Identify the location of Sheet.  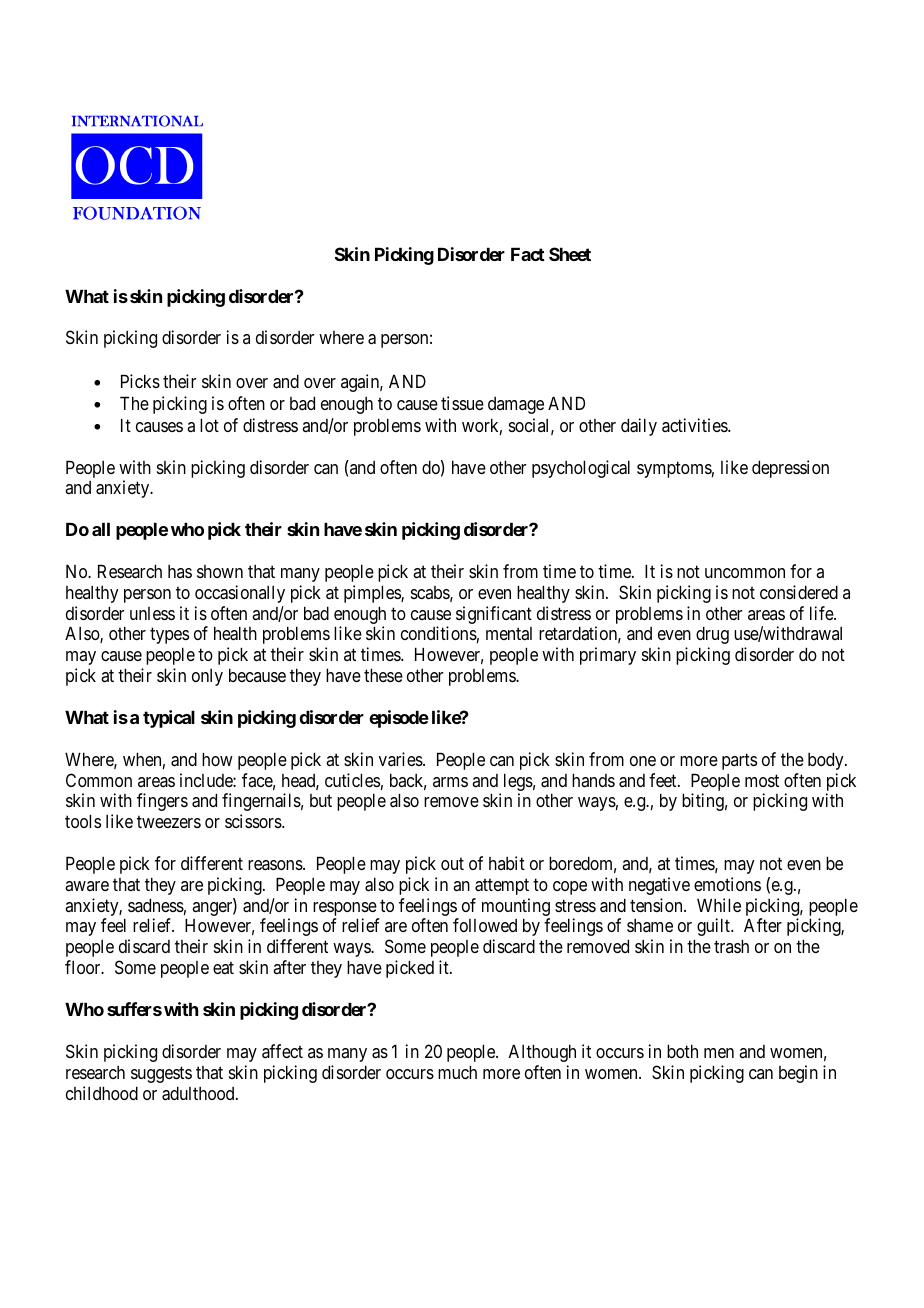
(570, 254).
